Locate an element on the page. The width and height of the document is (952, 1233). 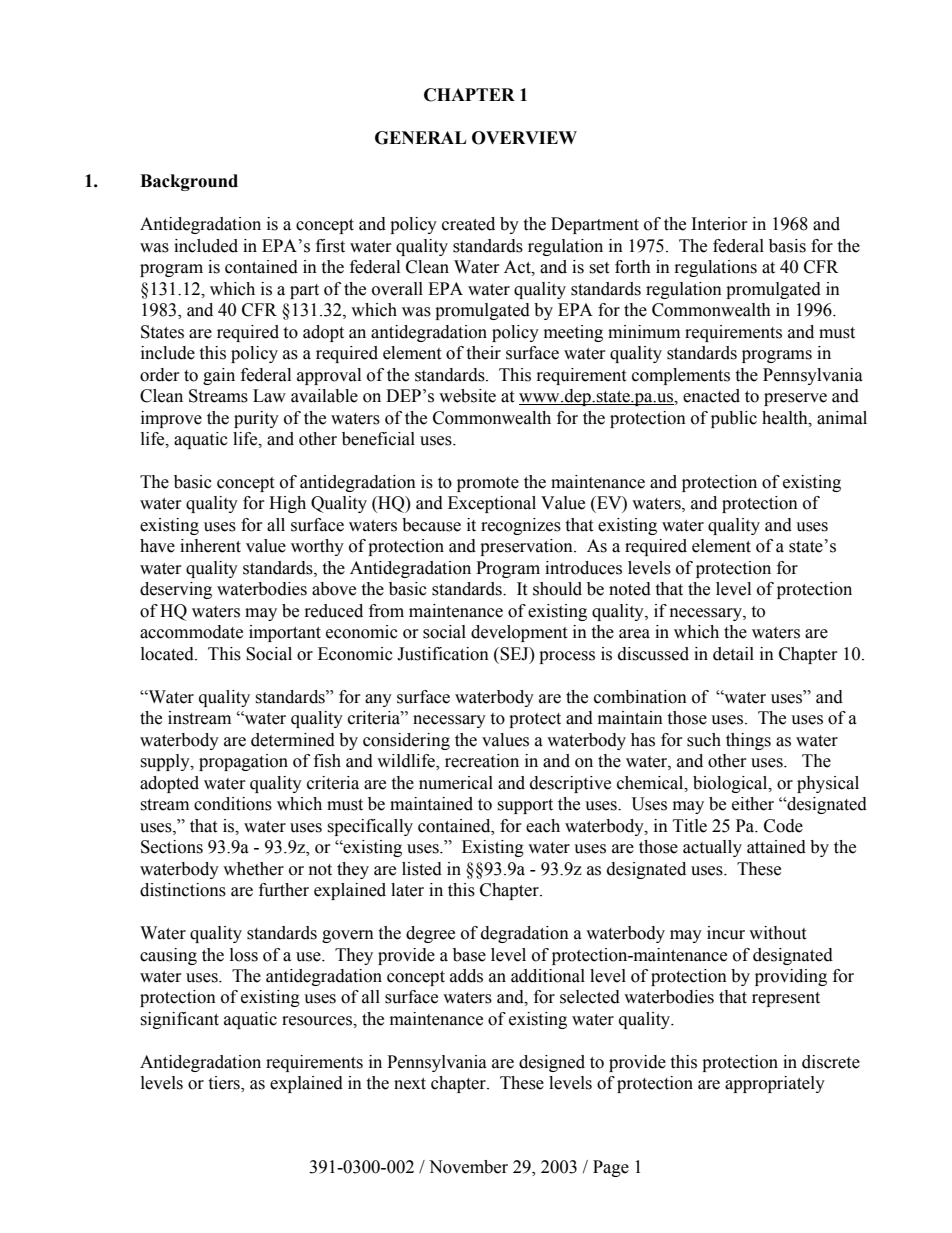
detail is located at coordinates (733, 654).
